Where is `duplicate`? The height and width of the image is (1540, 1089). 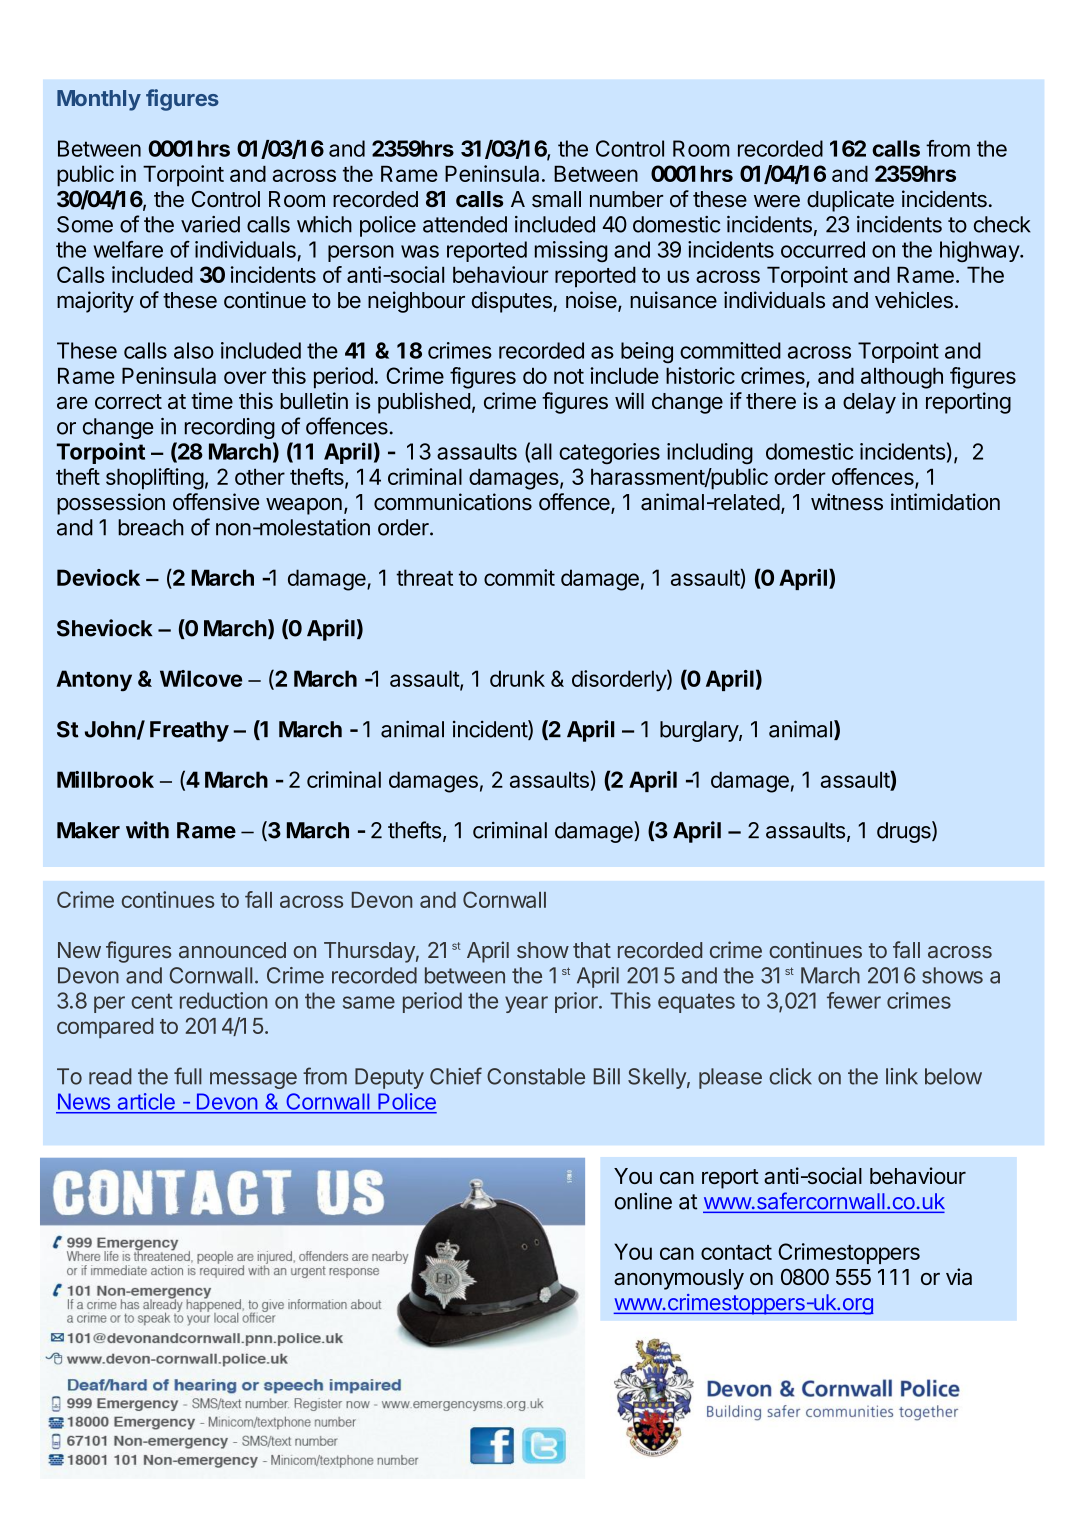
duplicate is located at coordinates (850, 201).
